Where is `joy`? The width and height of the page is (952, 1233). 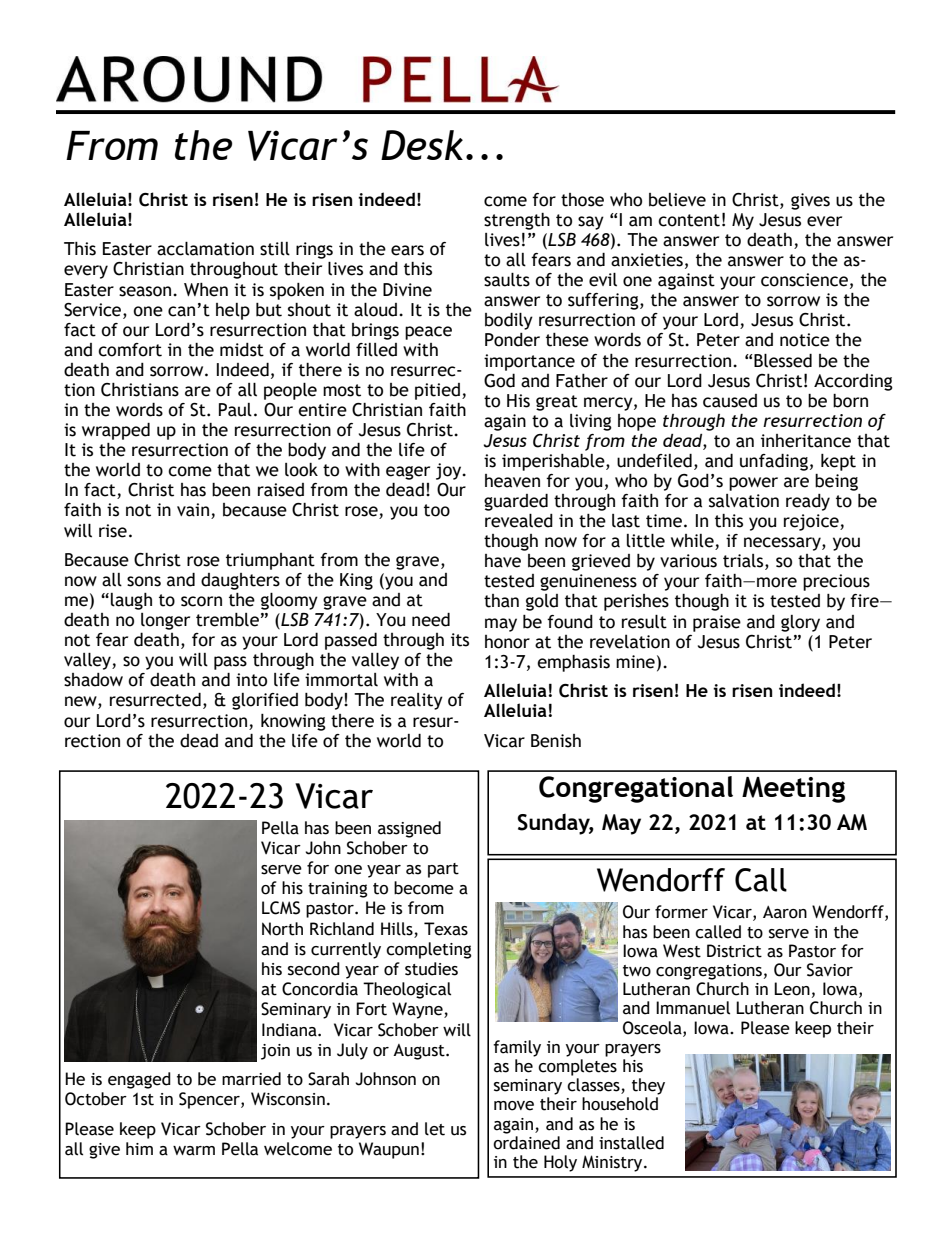
joy is located at coordinates (450, 471).
